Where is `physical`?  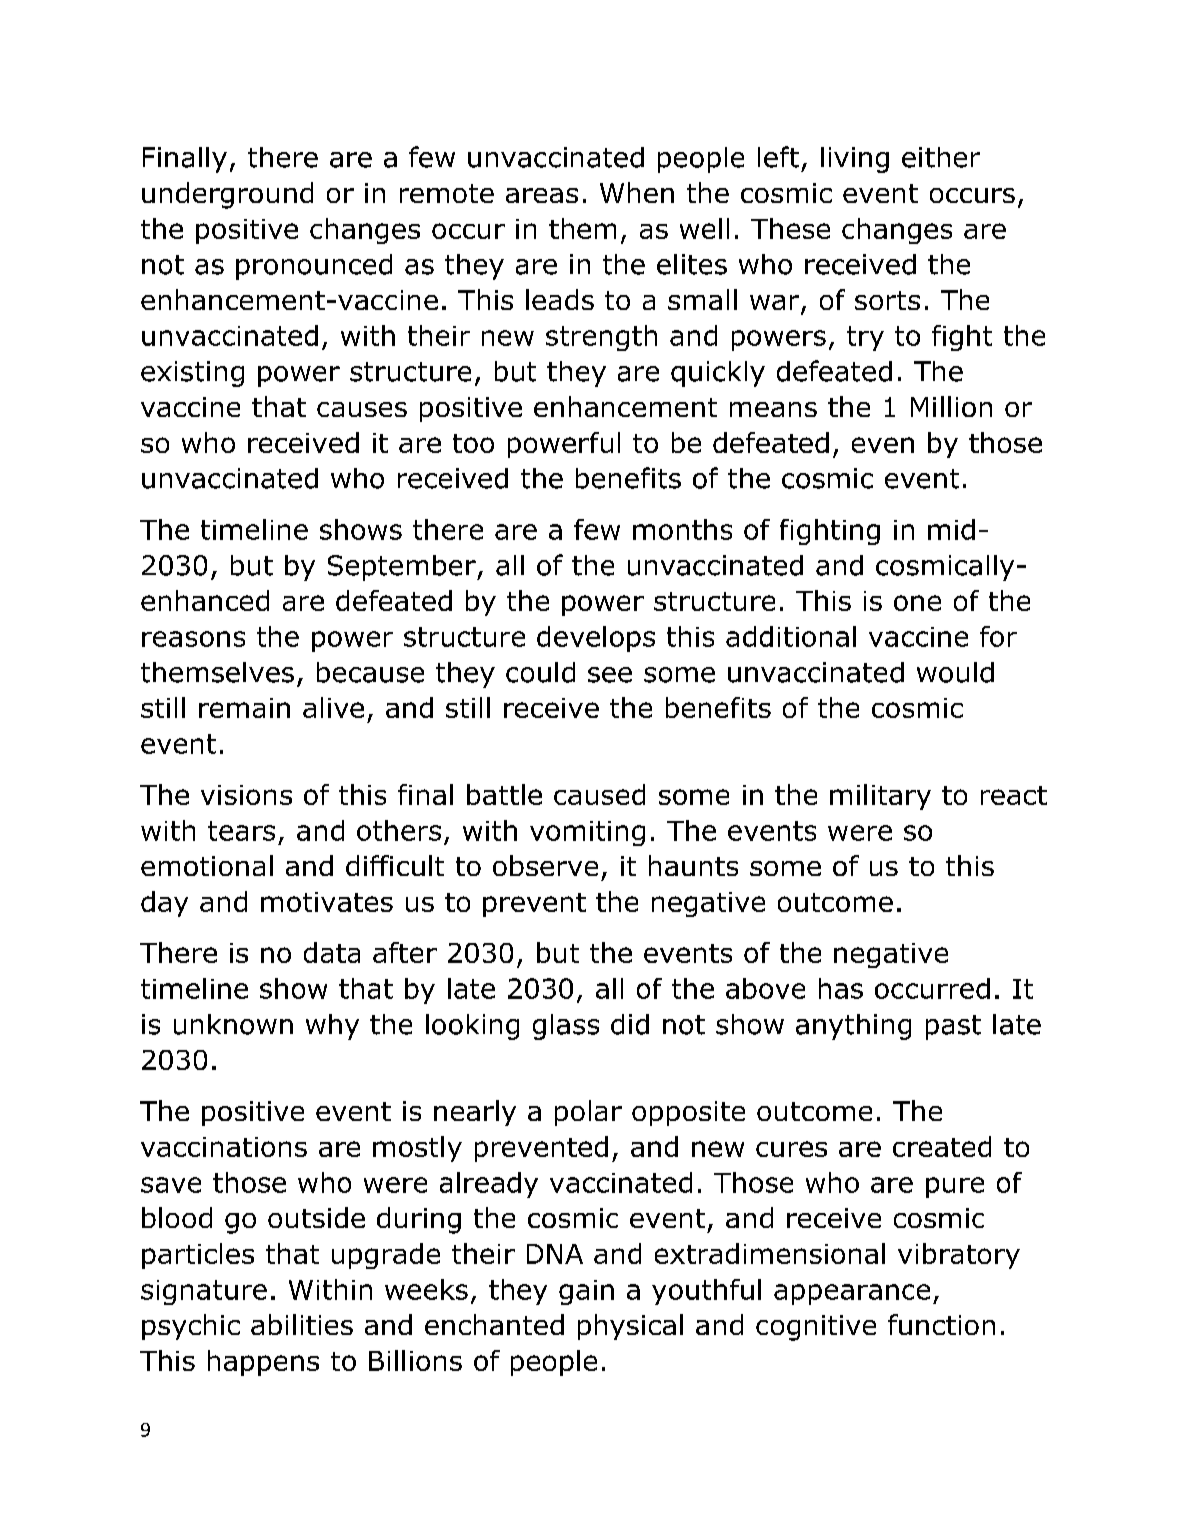 physical is located at coordinates (630, 1327).
